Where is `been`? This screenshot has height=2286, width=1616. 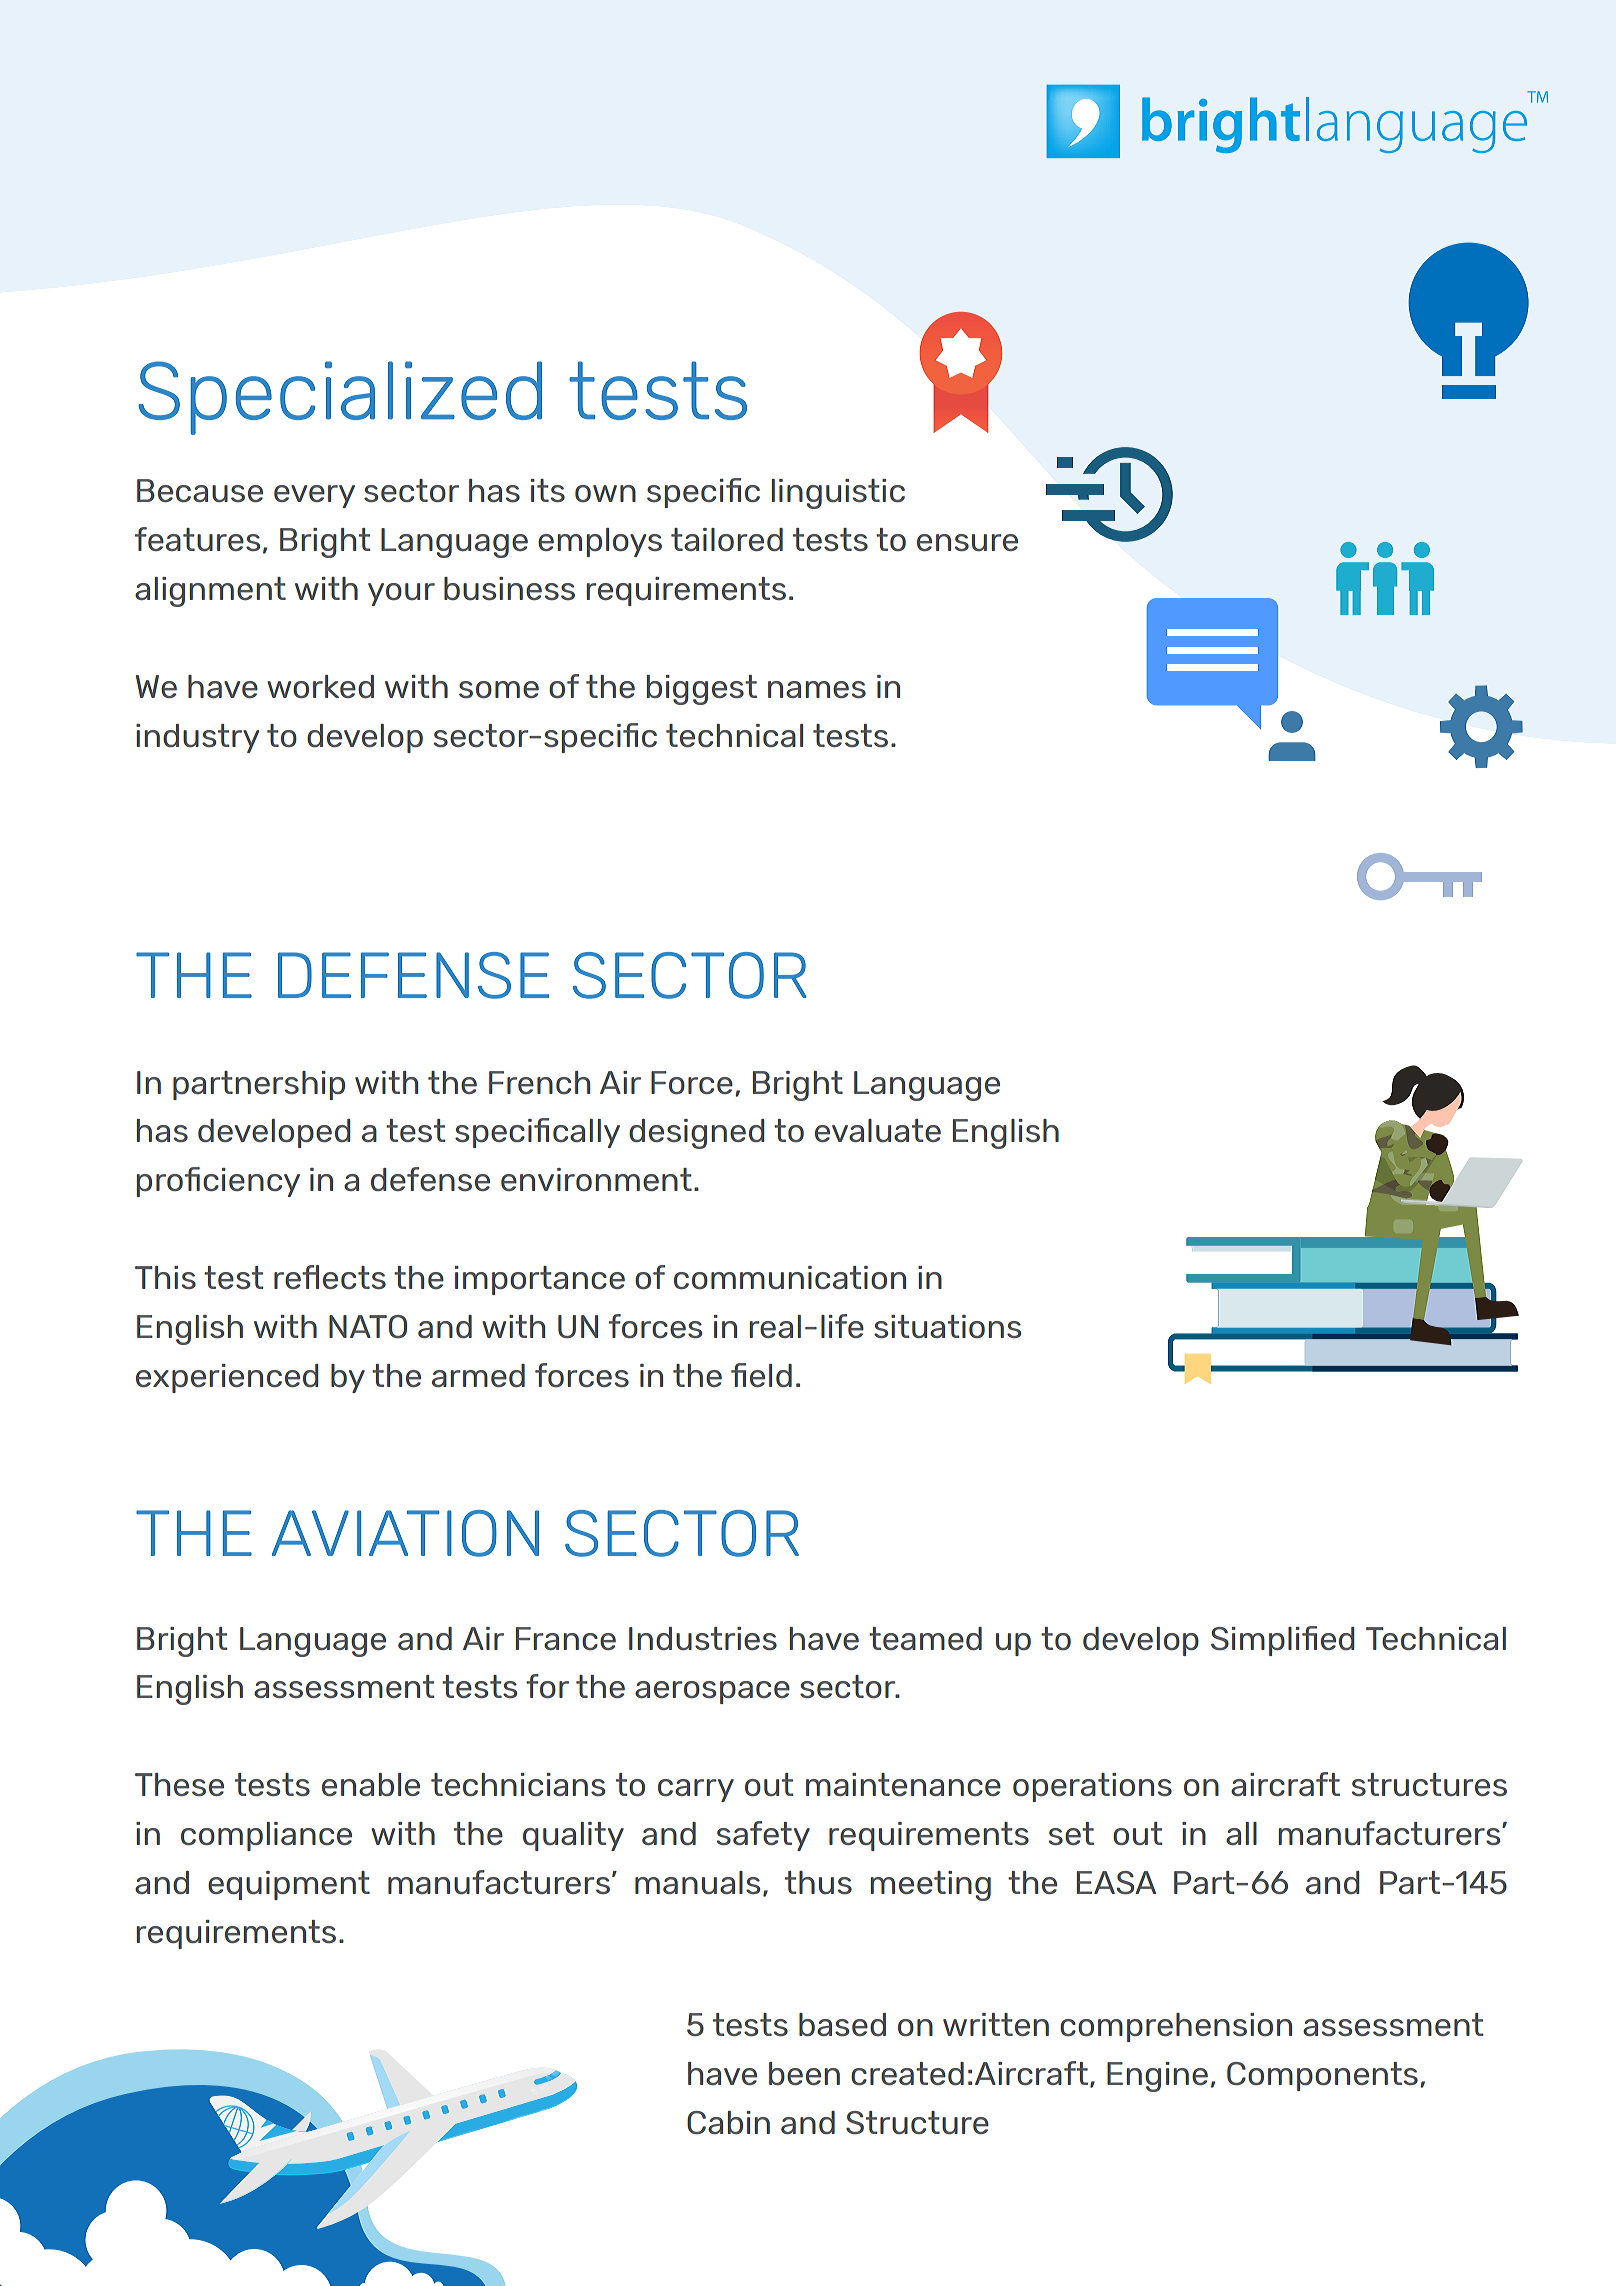 been is located at coordinates (804, 2073).
